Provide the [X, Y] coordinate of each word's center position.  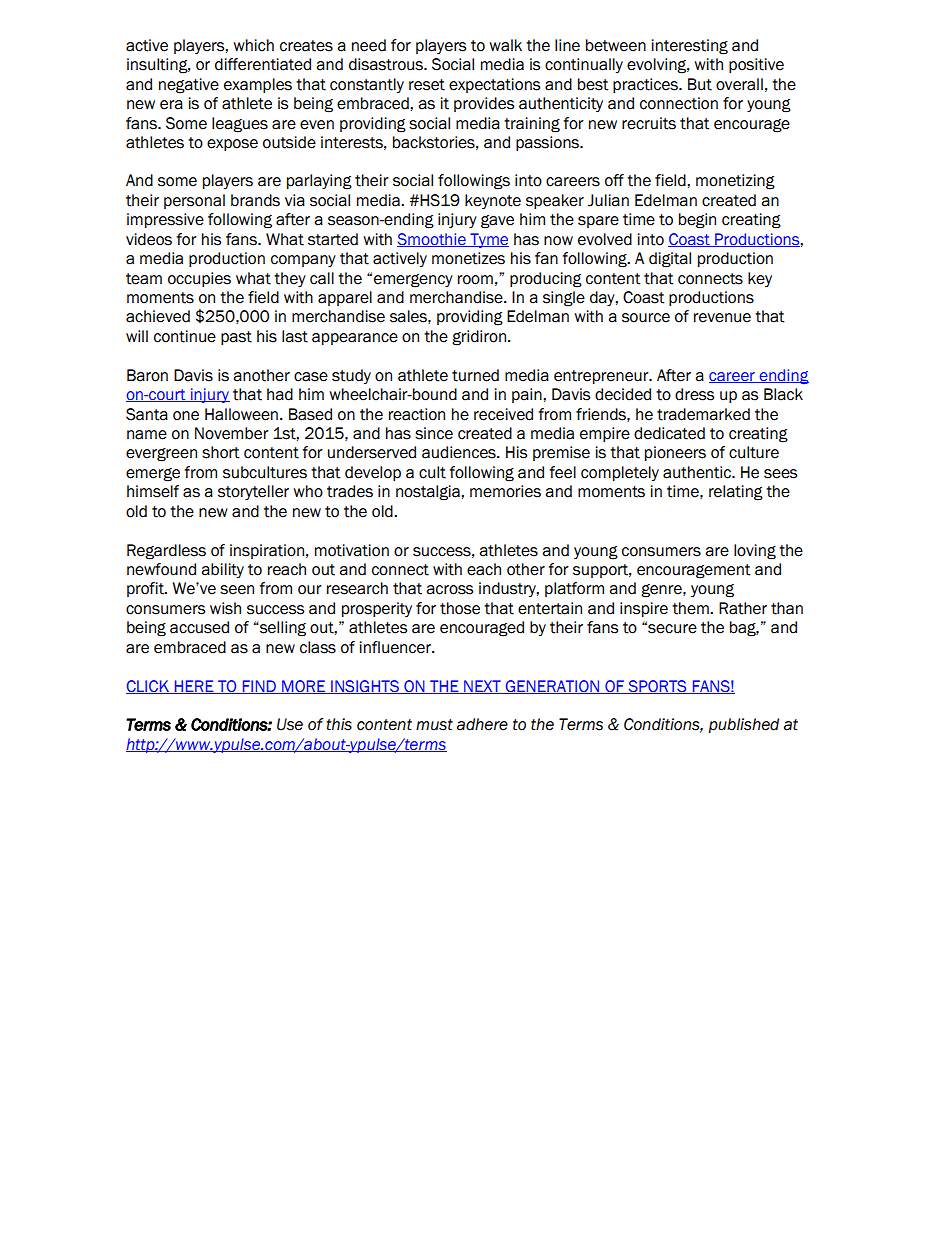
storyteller [253, 492]
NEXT [482, 687]
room [475, 280]
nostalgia [429, 493]
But [700, 84]
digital [670, 260]
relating [736, 493]
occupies [199, 279]
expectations [494, 85]
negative [189, 86]
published [743, 725]
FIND [259, 687]
